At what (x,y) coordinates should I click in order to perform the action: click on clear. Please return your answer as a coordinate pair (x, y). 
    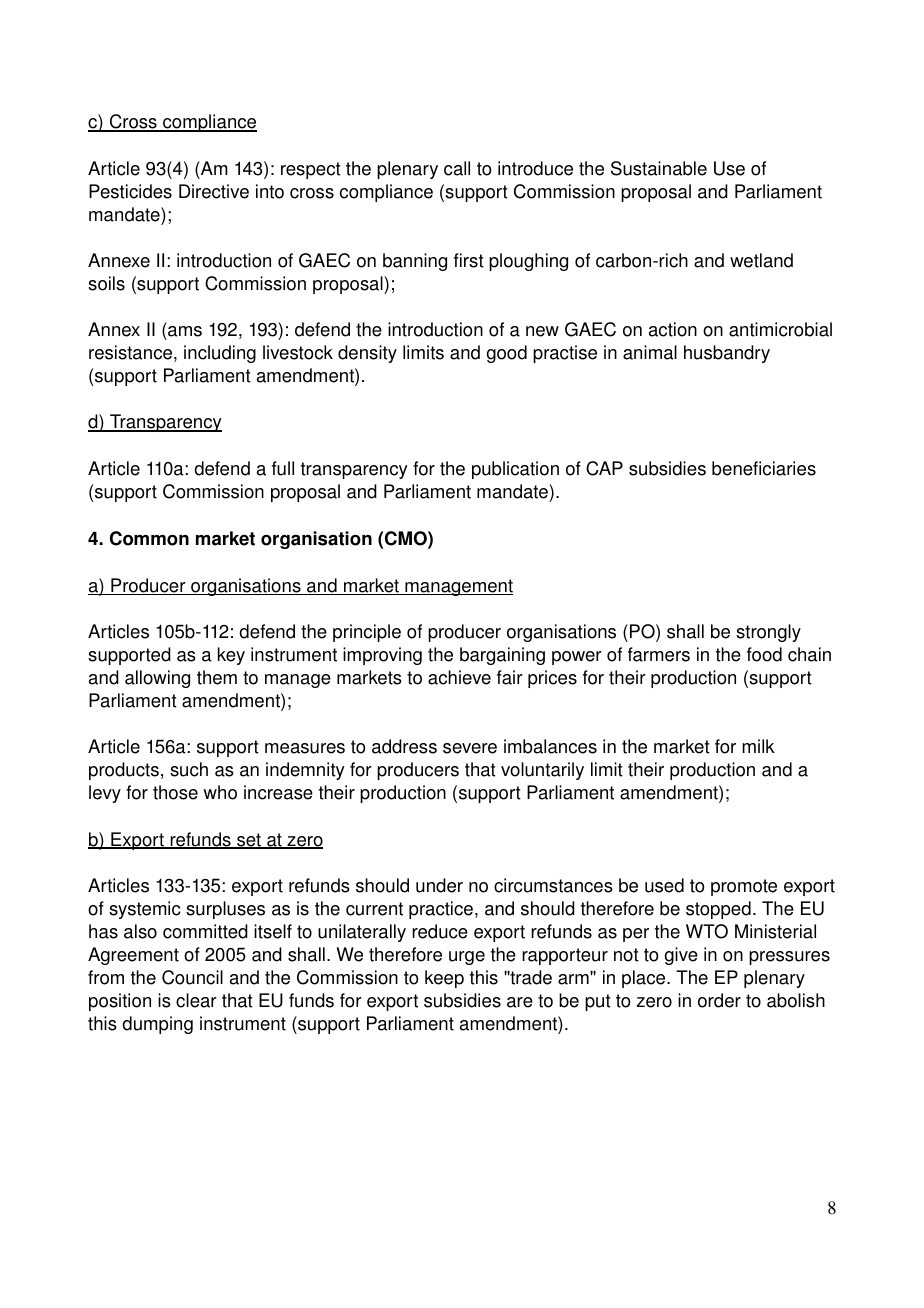
    Looking at the image, I should click on (196, 1000).
